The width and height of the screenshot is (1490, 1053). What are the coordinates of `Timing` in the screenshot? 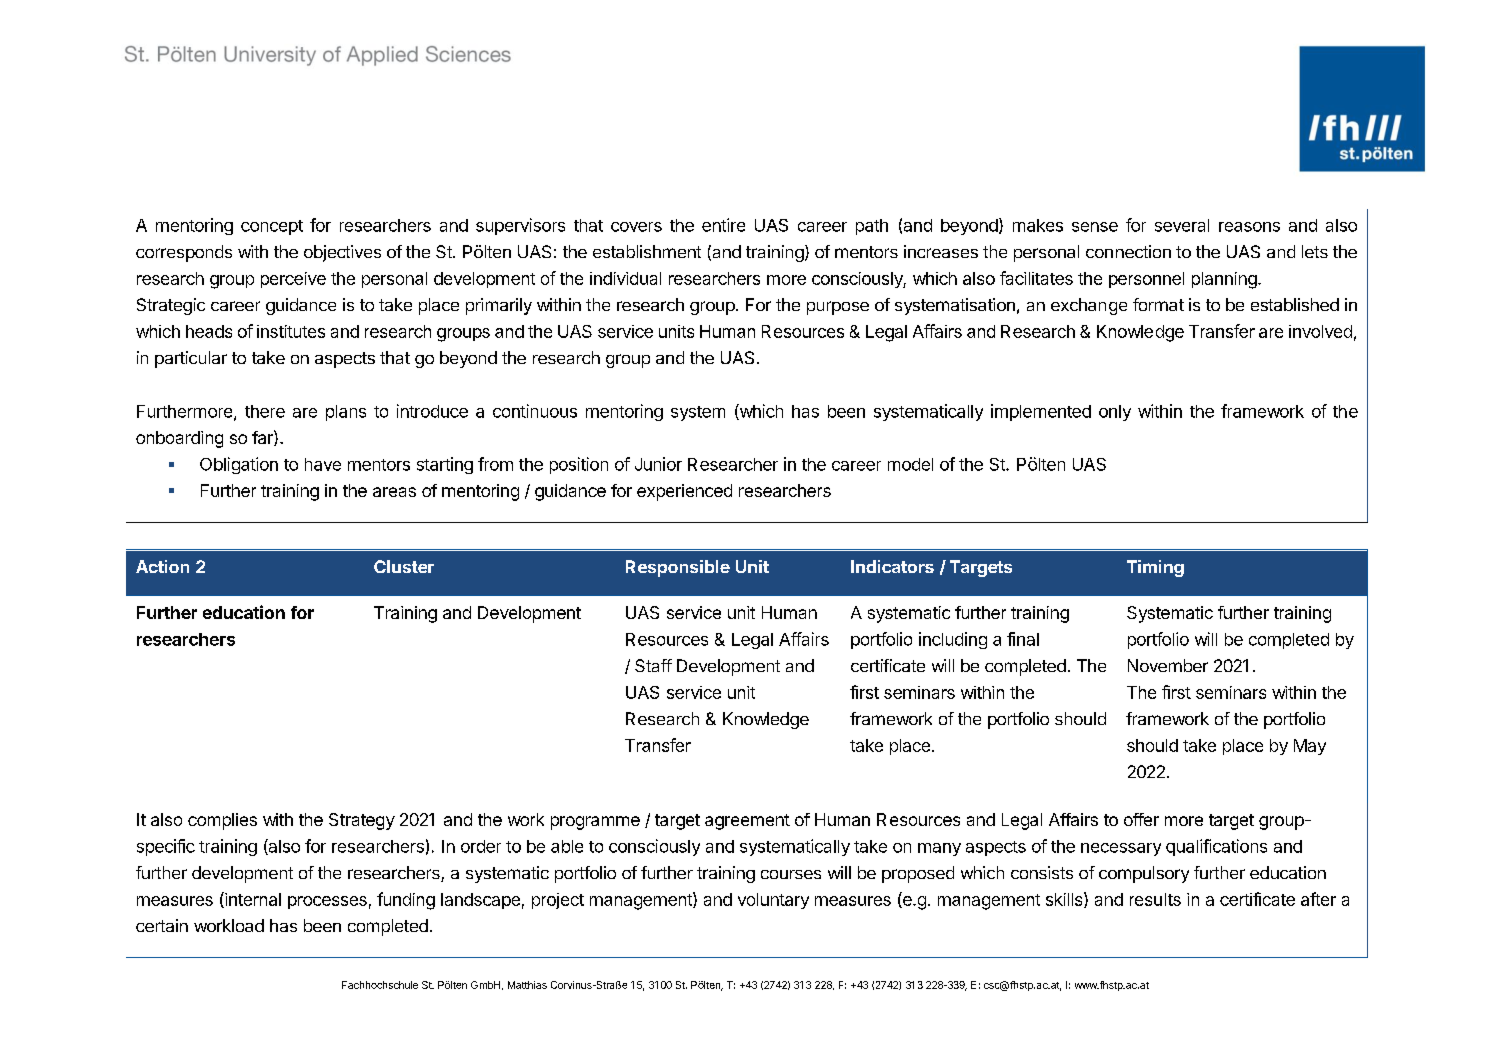 It's located at (1155, 568).
